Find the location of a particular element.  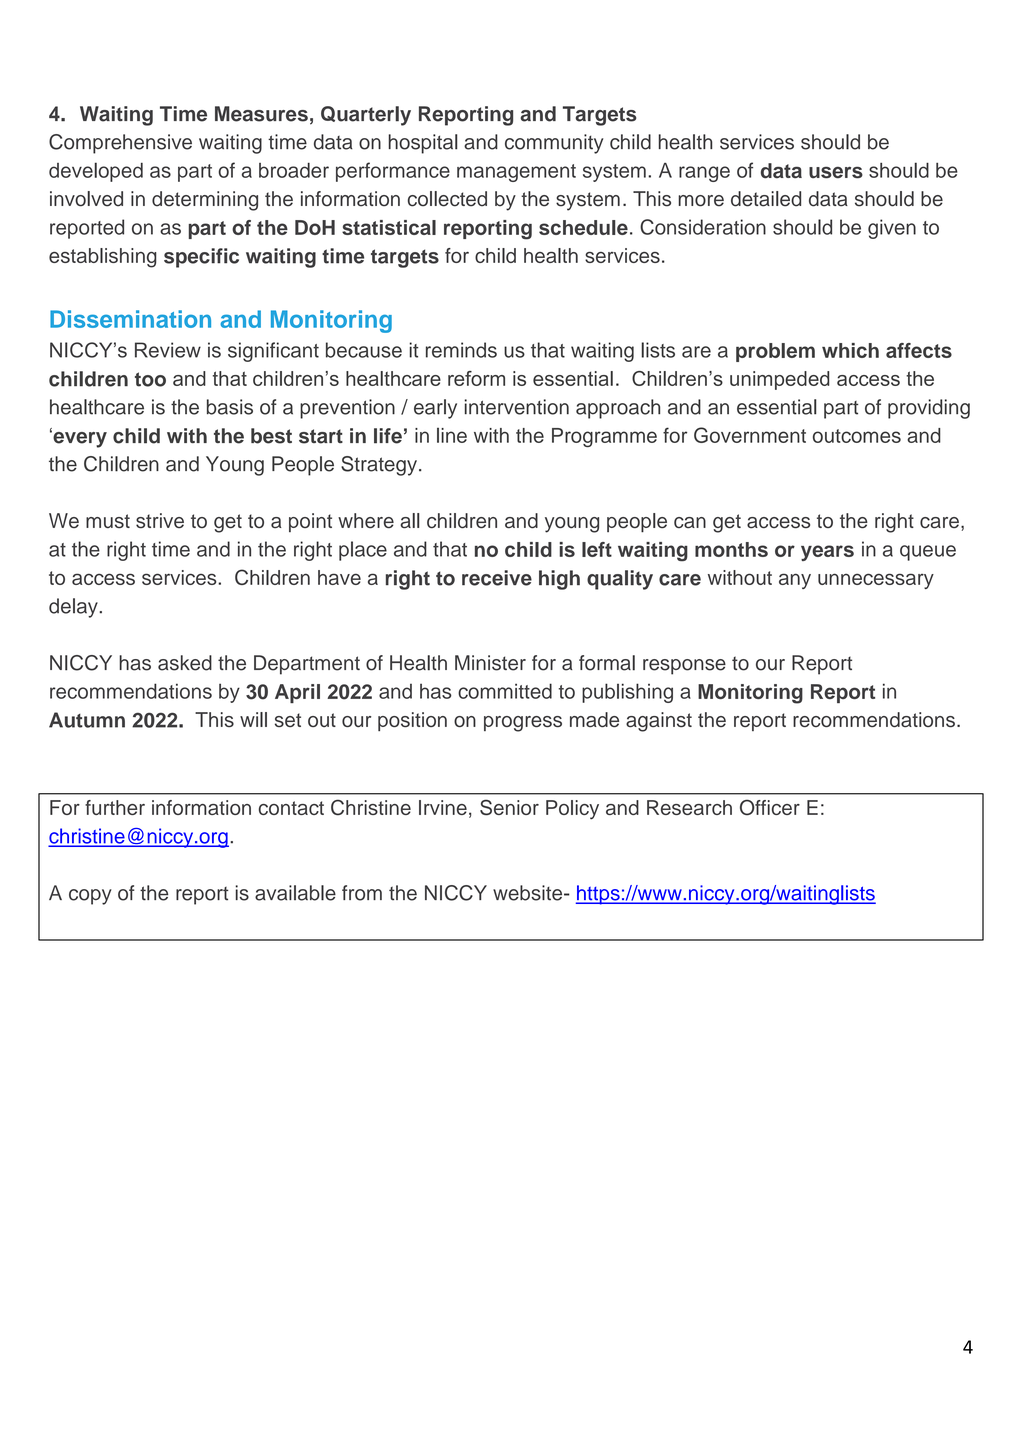

users is located at coordinates (836, 172).
